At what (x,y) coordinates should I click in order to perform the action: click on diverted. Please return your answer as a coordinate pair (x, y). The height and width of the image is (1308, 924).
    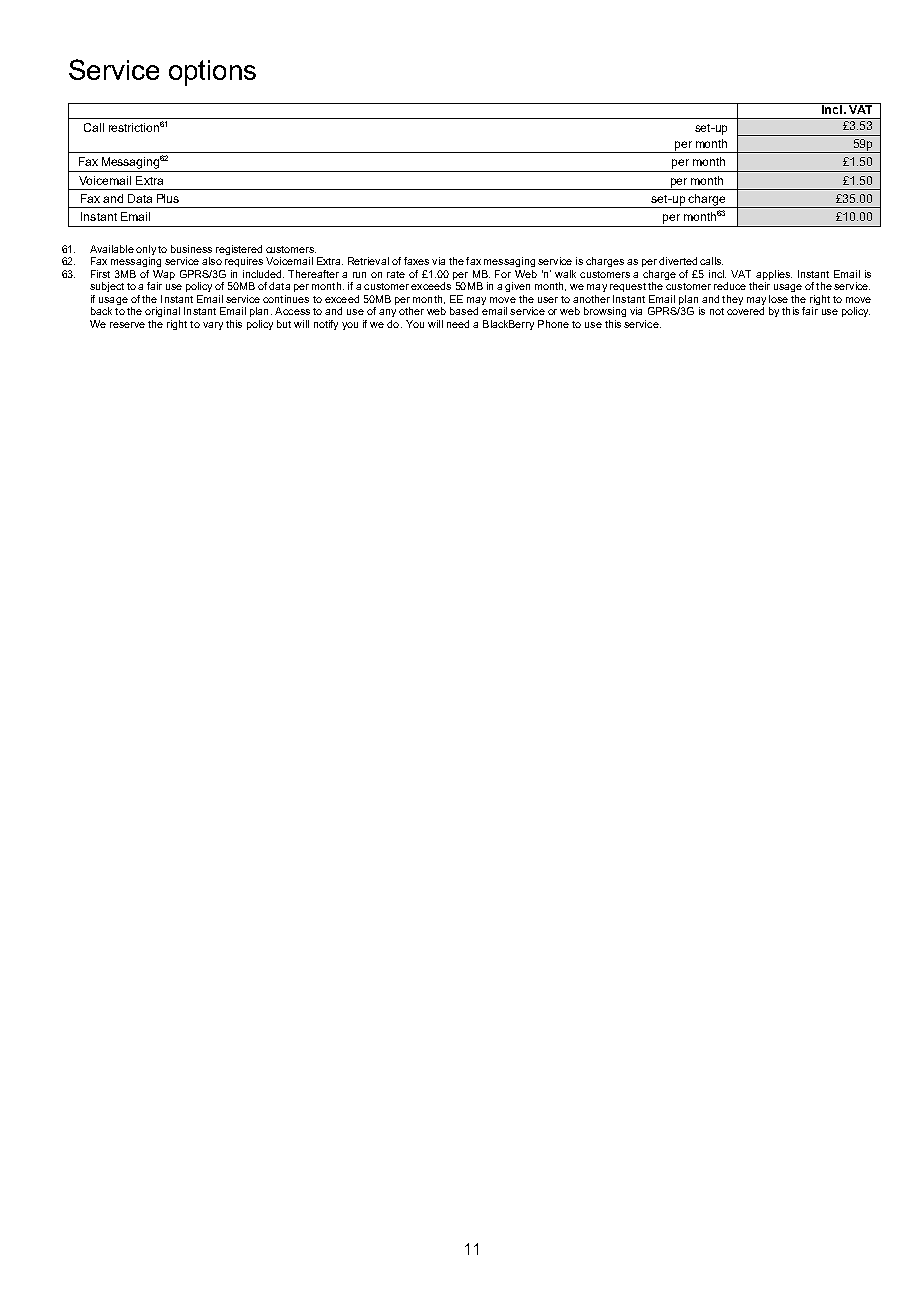
    Looking at the image, I should click on (678, 261).
